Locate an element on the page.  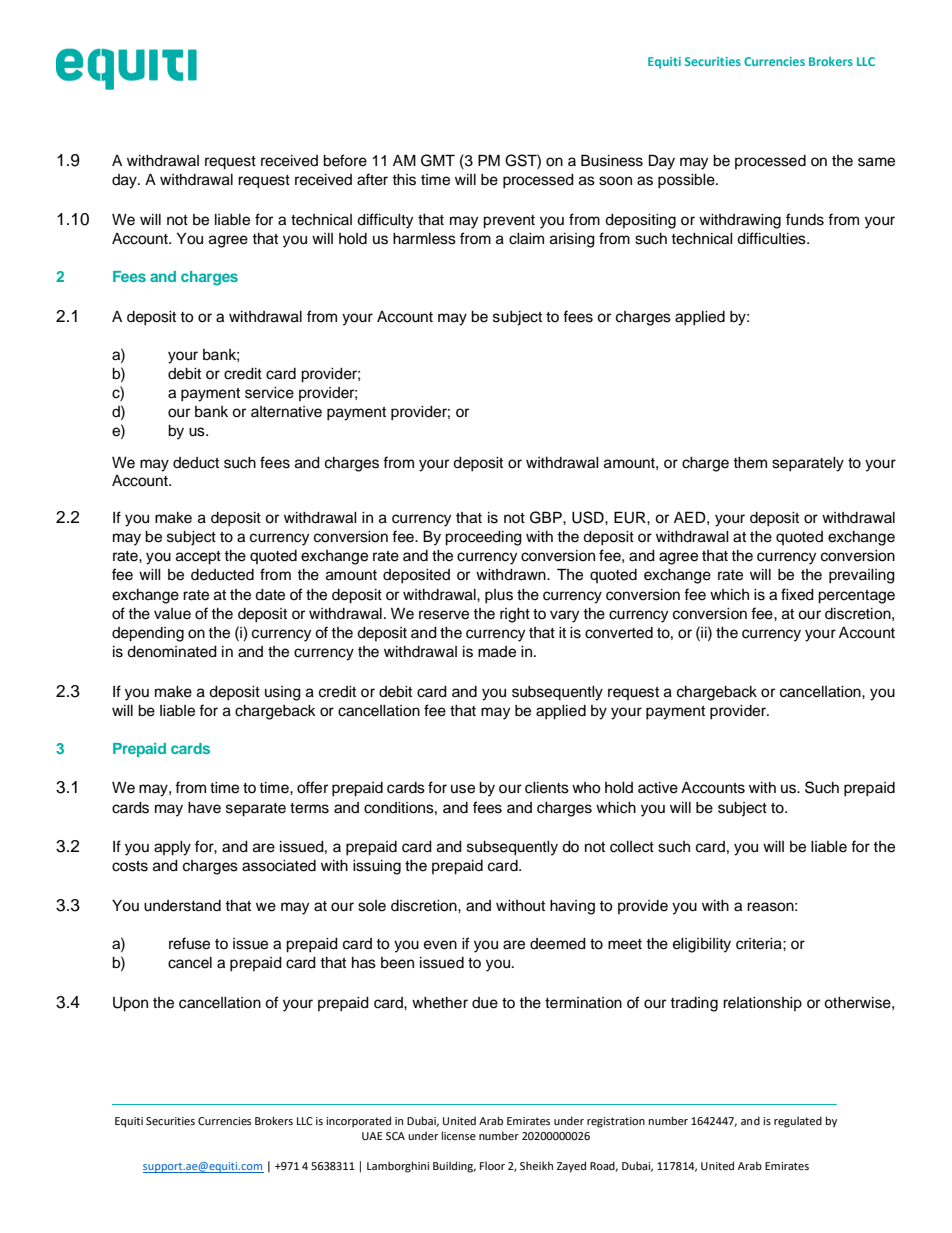
funds is located at coordinates (805, 219).
